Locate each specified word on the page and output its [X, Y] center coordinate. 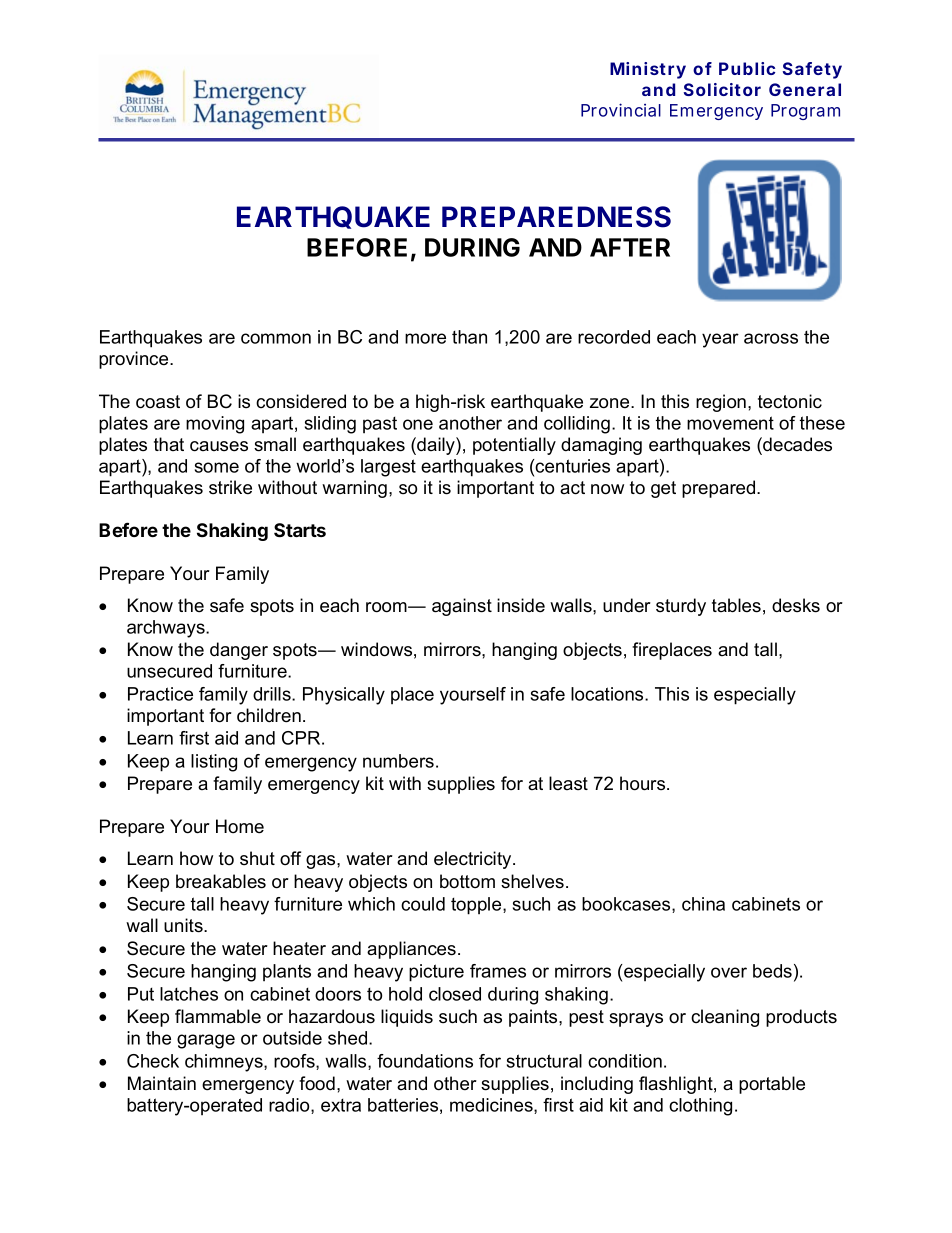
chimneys [225, 1063]
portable [772, 1085]
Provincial [621, 110]
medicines [492, 1106]
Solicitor [722, 89]
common [276, 338]
